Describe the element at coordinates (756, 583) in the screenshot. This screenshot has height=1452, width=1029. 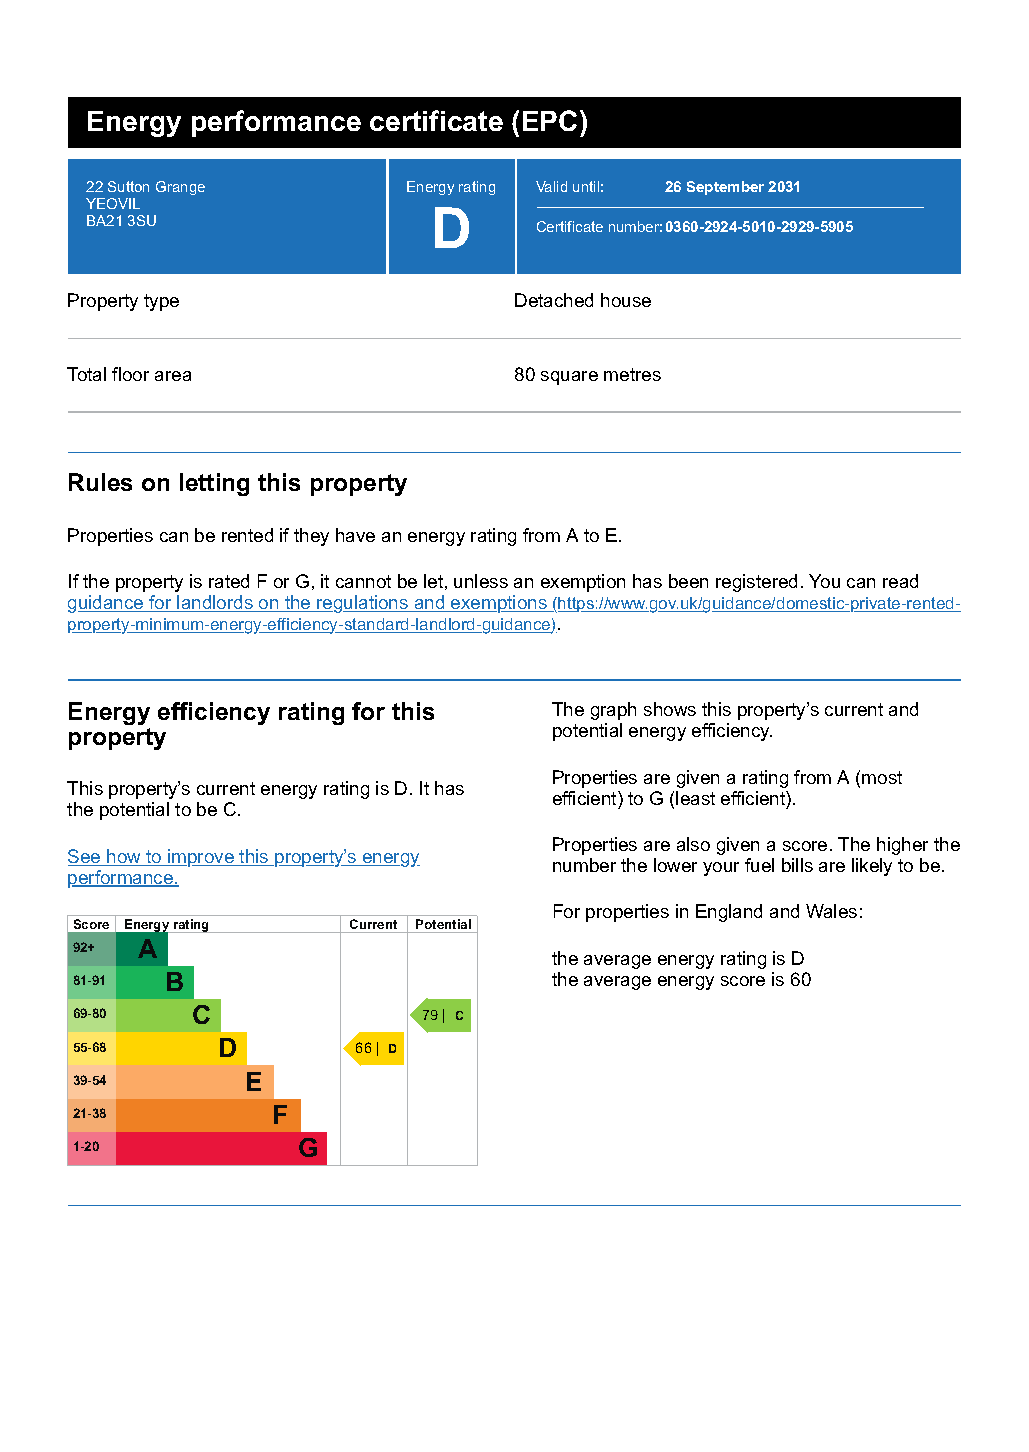
I see `registered` at that location.
